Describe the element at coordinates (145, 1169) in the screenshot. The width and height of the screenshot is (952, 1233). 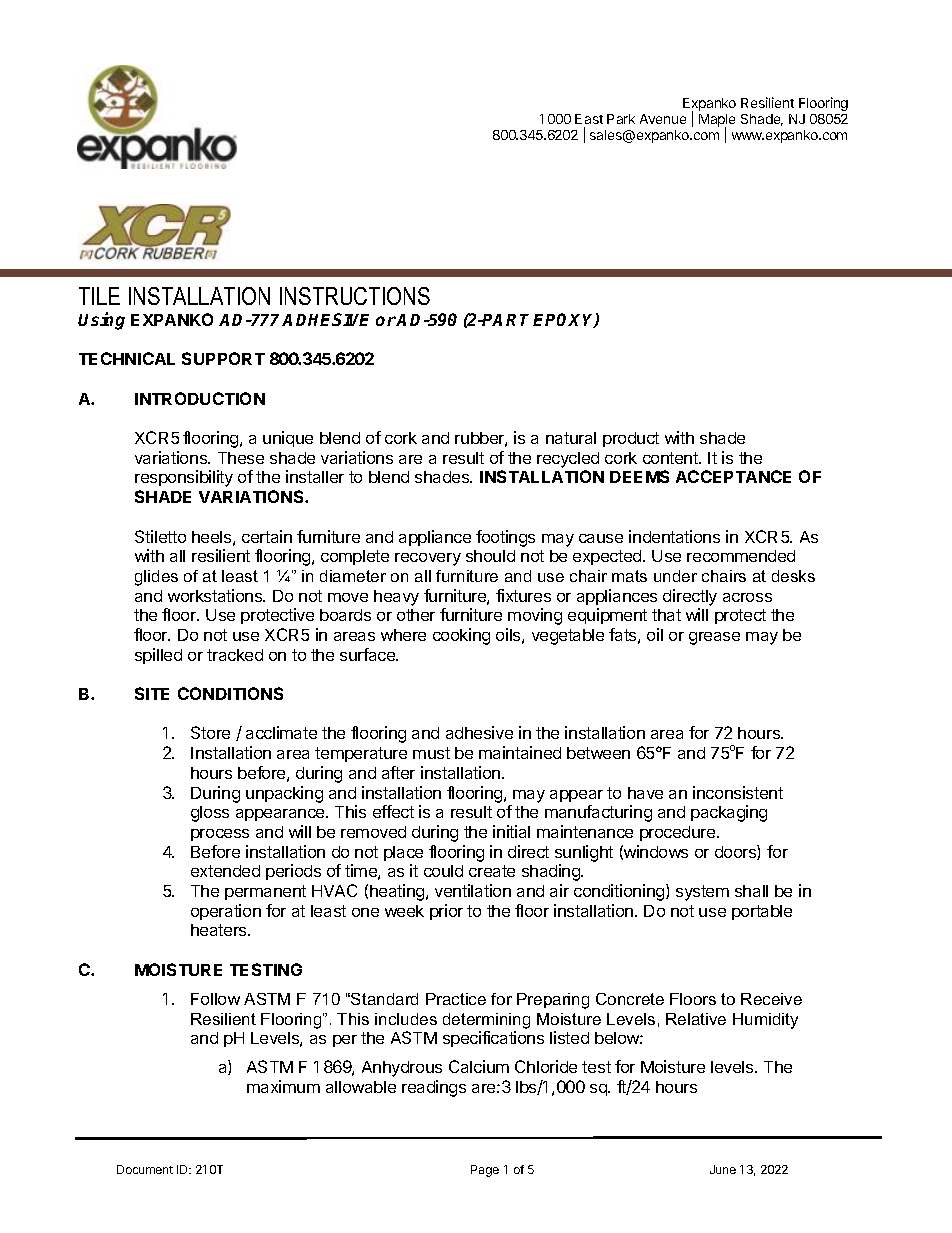
I see `Document` at that location.
